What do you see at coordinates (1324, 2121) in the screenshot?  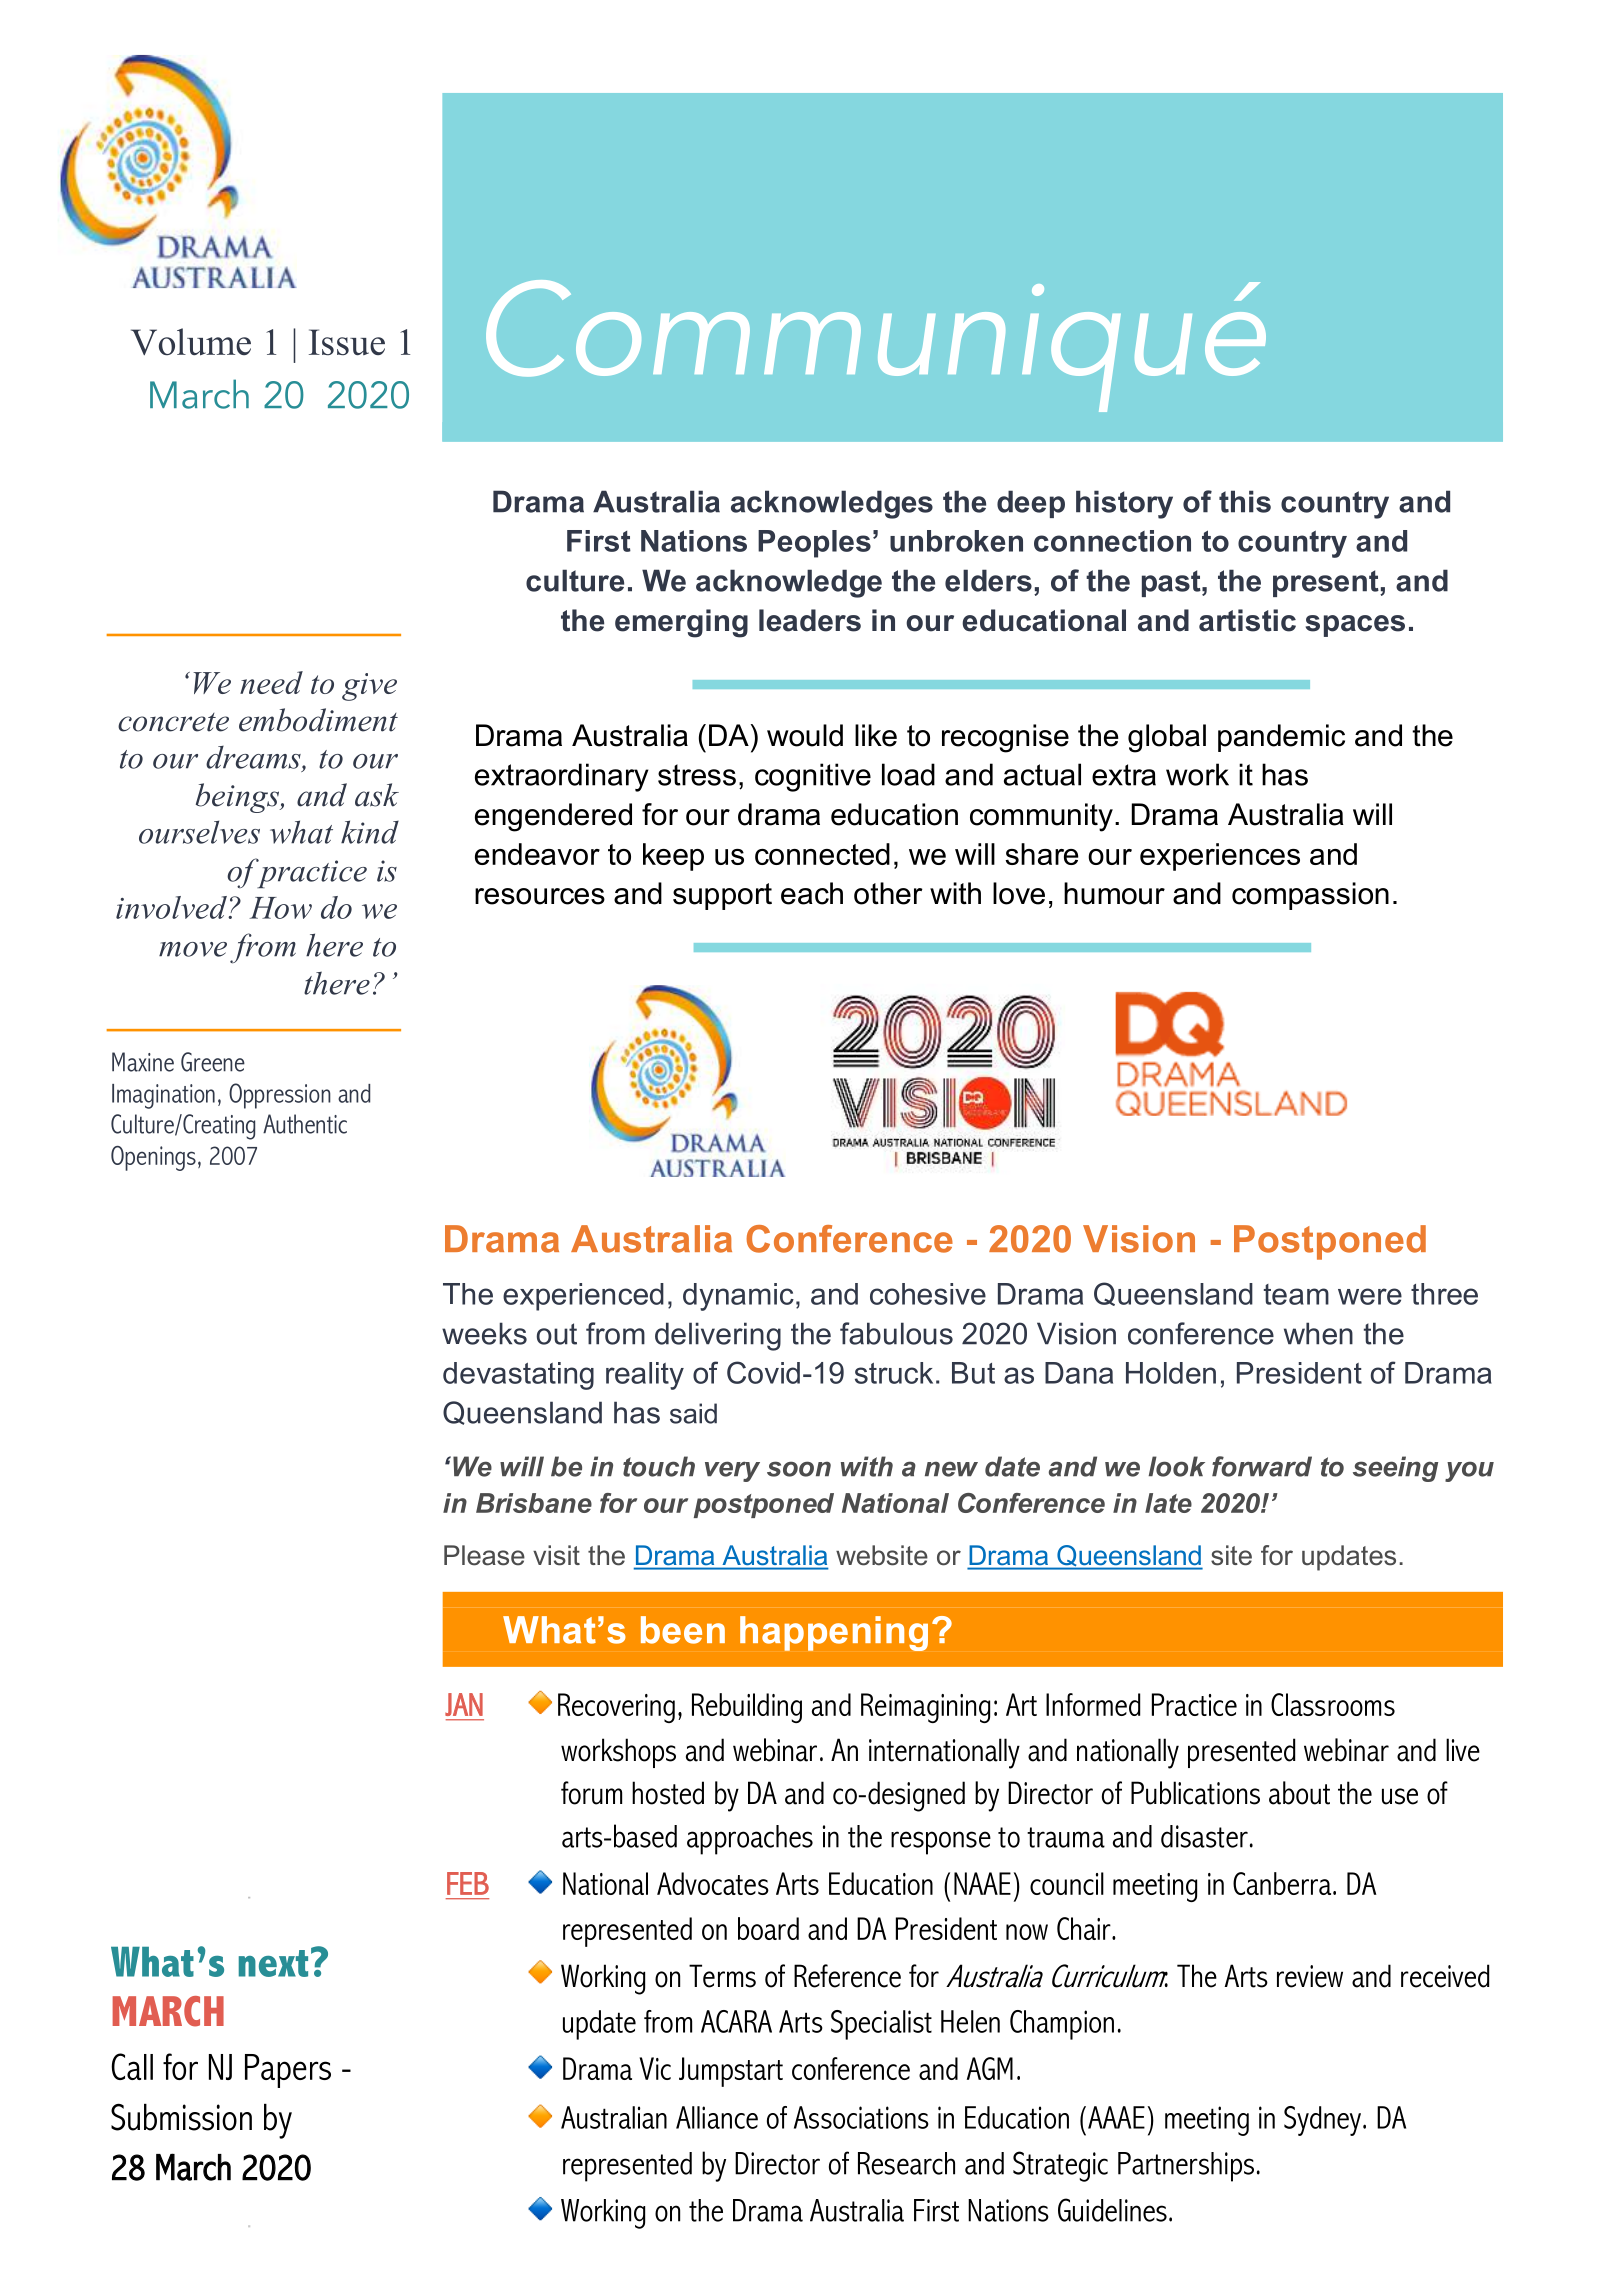 I see `Sydney` at bounding box center [1324, 2121].
